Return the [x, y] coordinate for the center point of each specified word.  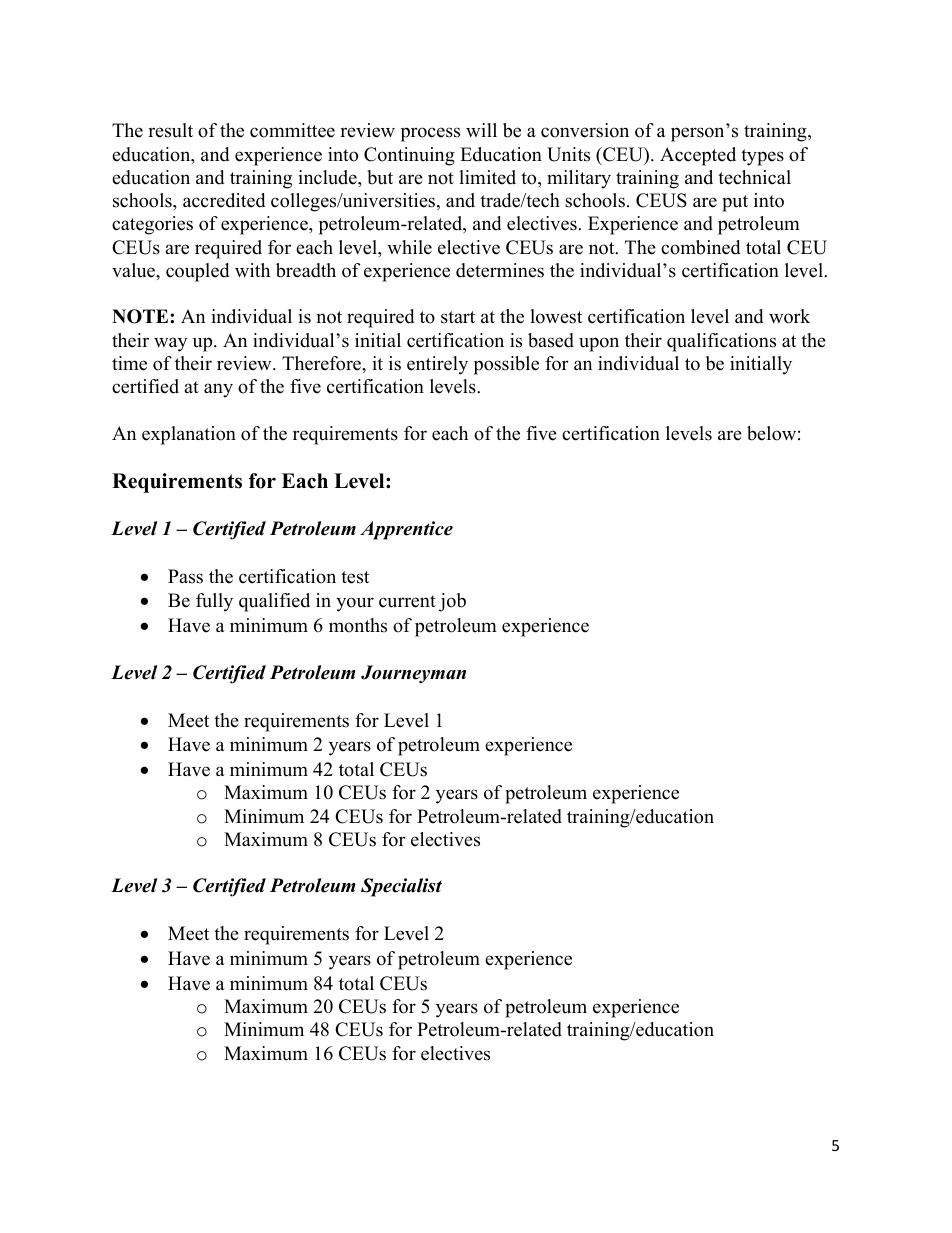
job [452, 602]
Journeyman [413, 674]
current [407, 601]
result [170, 130]
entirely [437, 365]
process [430, 134]
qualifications [721, 342]
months [358, 625]
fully [214, 602]
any [218, 390]
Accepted [698, 156]
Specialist [401, 887]
